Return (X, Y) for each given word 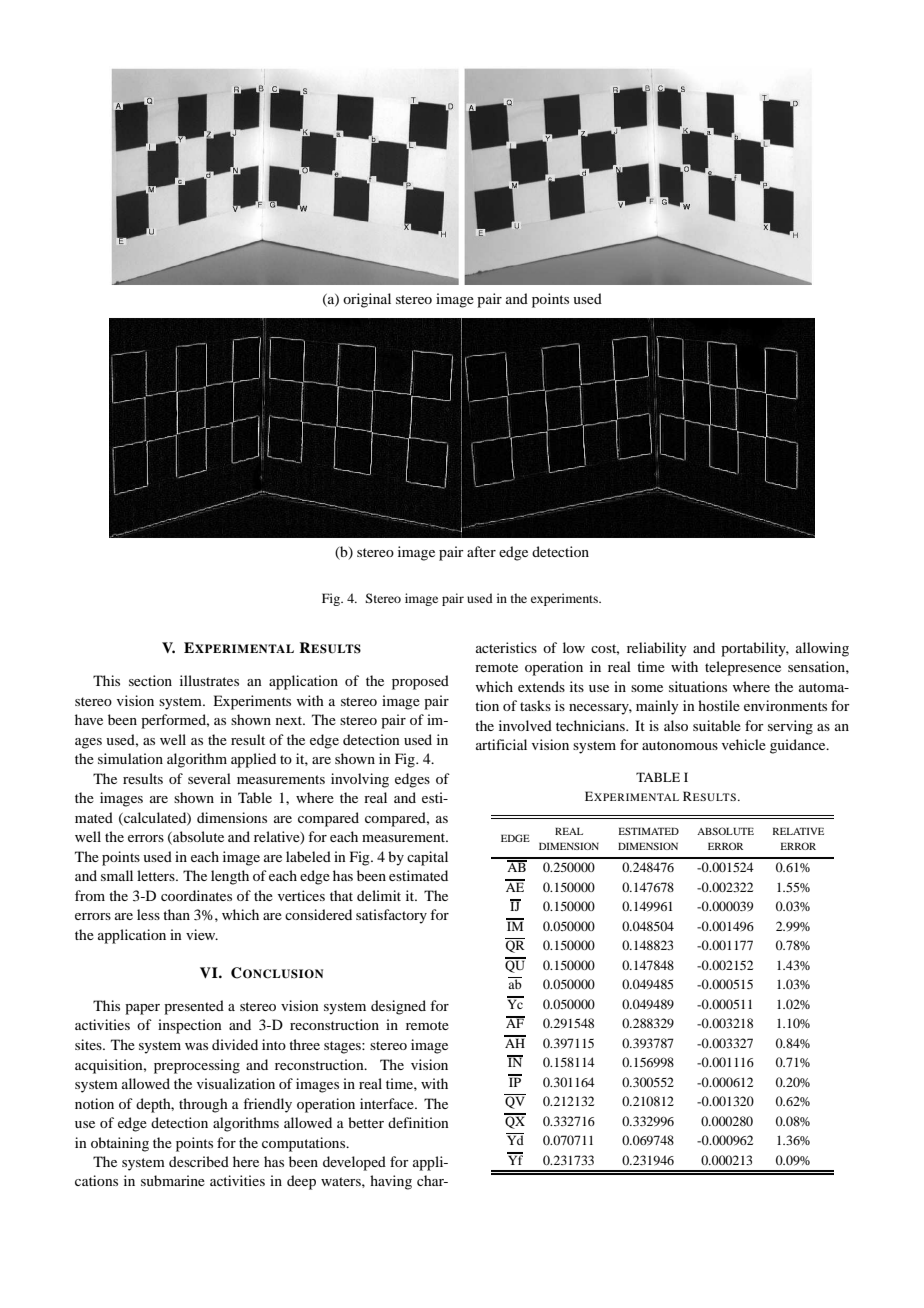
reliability (656, 649)
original (367, 300)
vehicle (744, 744)
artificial (501, 744)
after (481, 551)
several (209, 778)
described (199, 1161)
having (391, 1182)
